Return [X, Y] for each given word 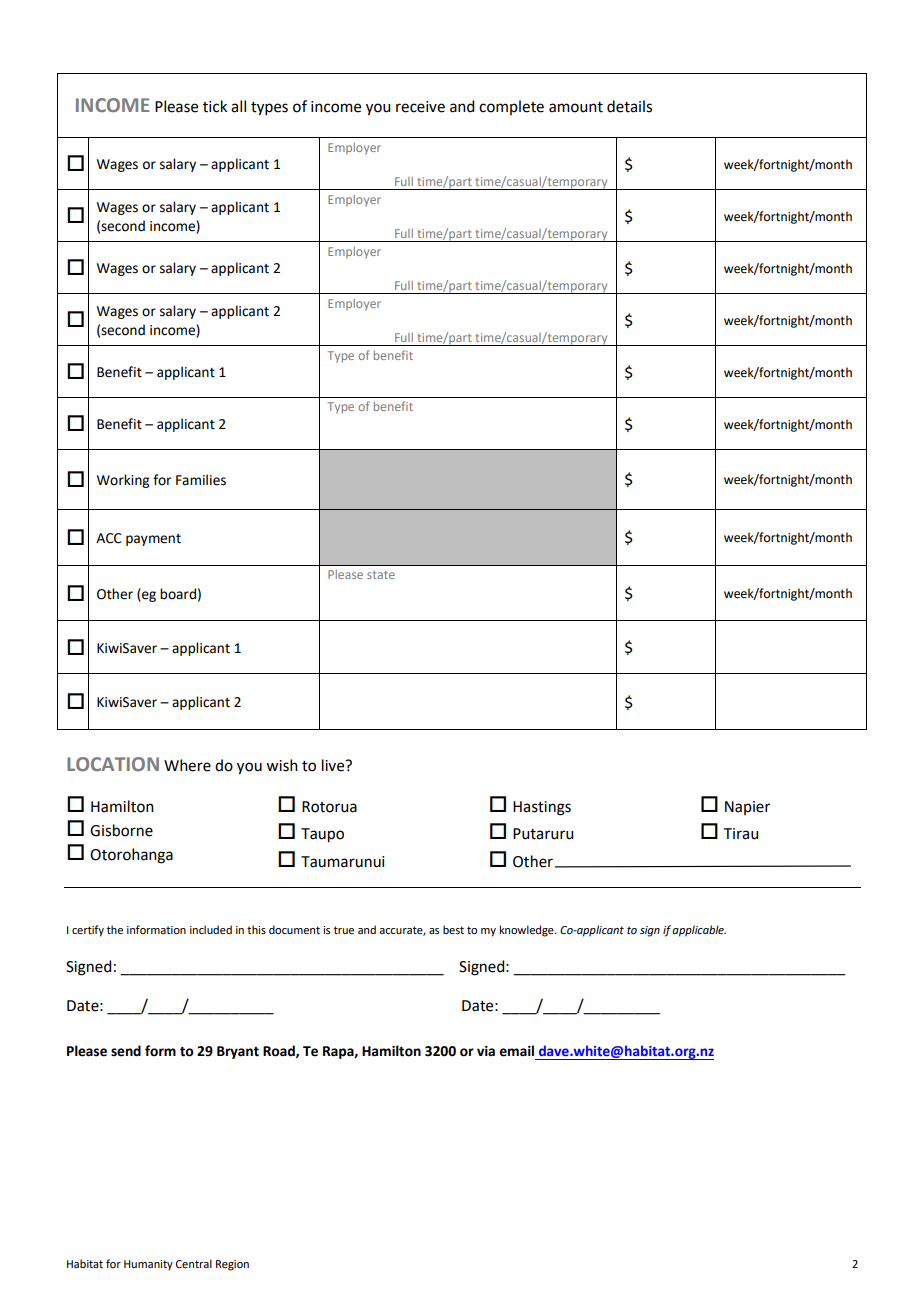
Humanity [148, 1265]
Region [232, 1265]
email [516, 1051]
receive [420, 107]
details [629, 106]
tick [215, 106]
